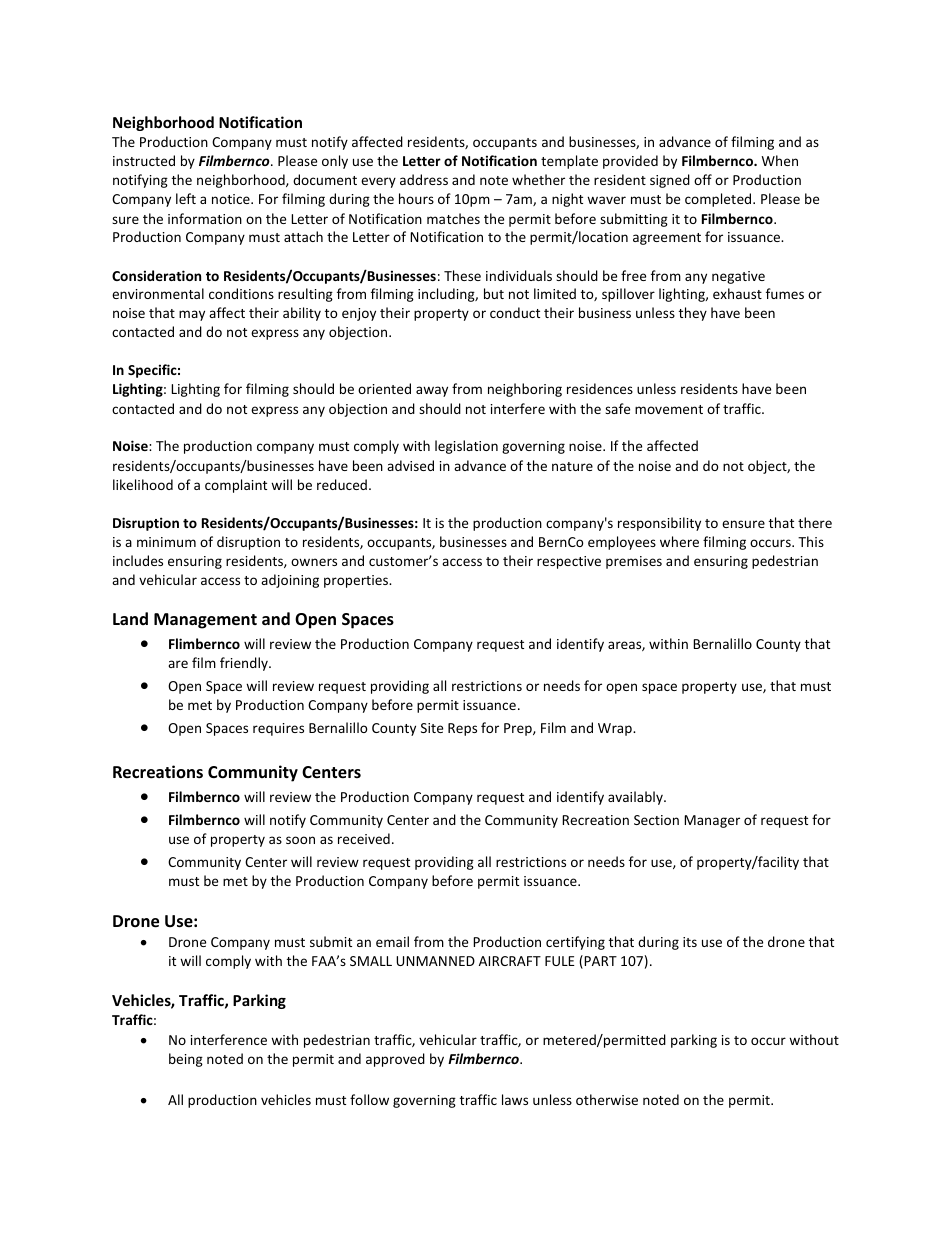  Describe the element at coordinates (719, 200) in the screenshot. I see `completed` at that location.
